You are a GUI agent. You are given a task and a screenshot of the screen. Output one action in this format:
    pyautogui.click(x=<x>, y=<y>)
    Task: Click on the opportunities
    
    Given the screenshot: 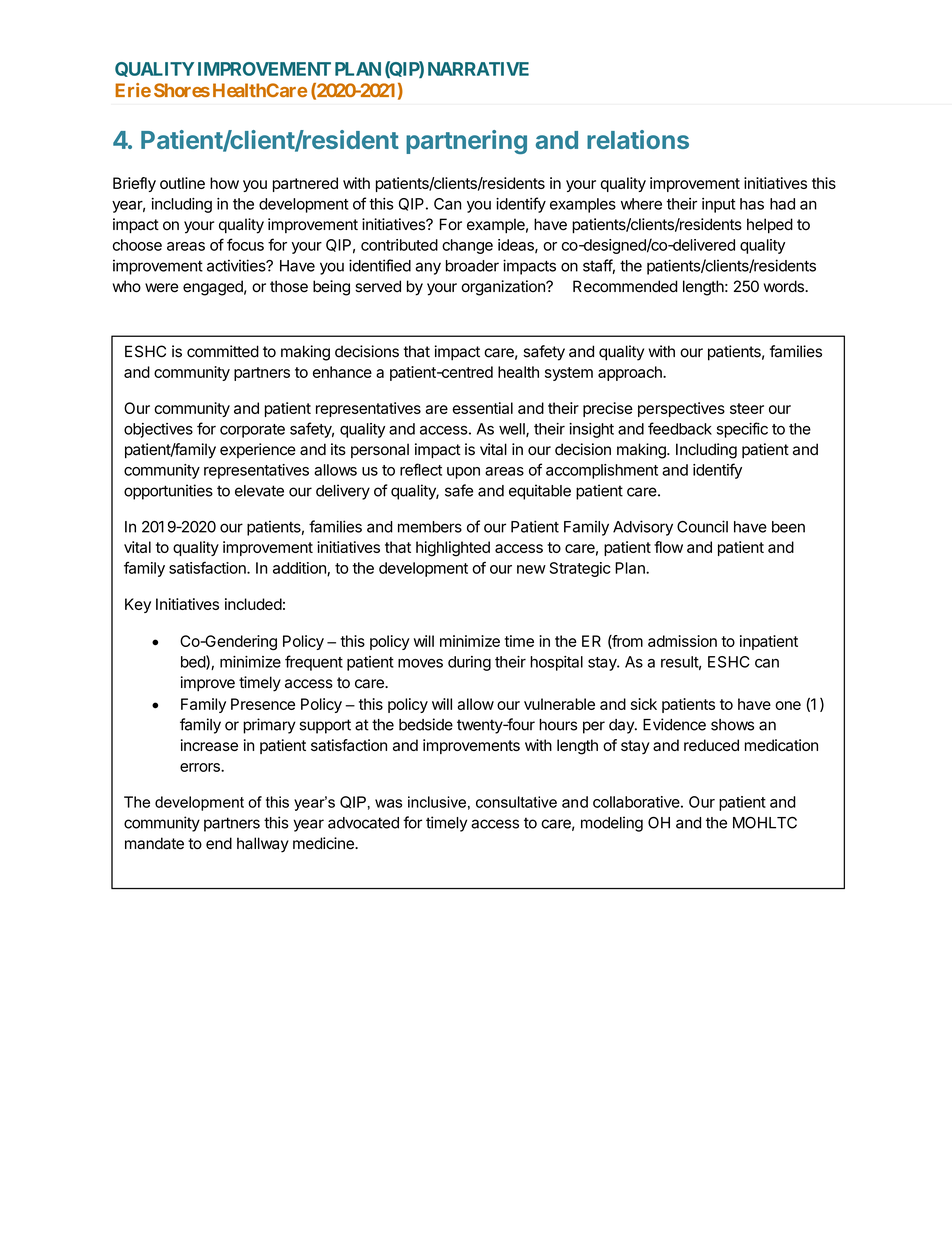 What is the action you would take?
    pyautogui.click(x=168, y=492)
